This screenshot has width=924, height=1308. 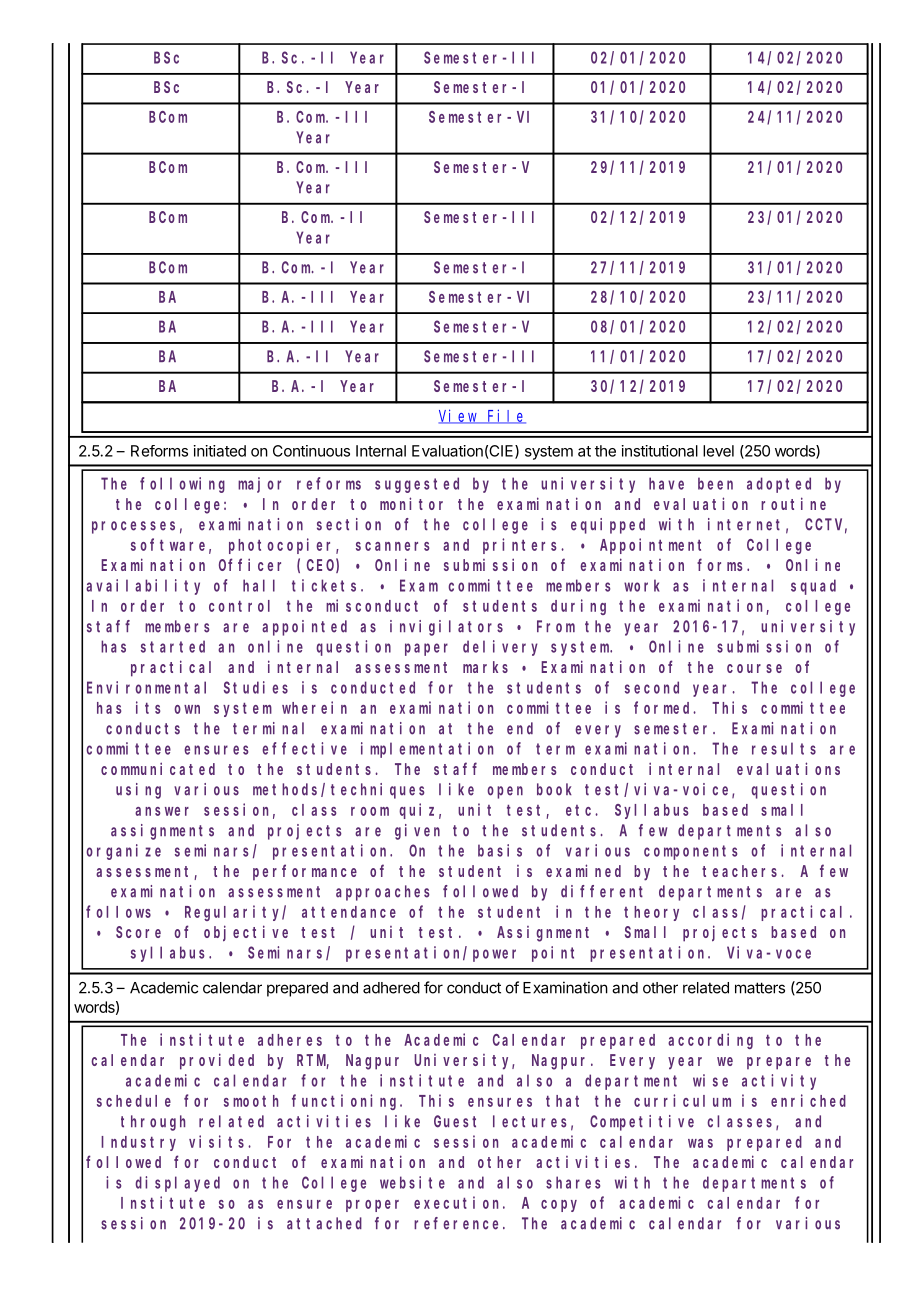 What do you see at coordinates (417, 832) in the screenshot?
I see `given` at bounding box center [417, 832].
